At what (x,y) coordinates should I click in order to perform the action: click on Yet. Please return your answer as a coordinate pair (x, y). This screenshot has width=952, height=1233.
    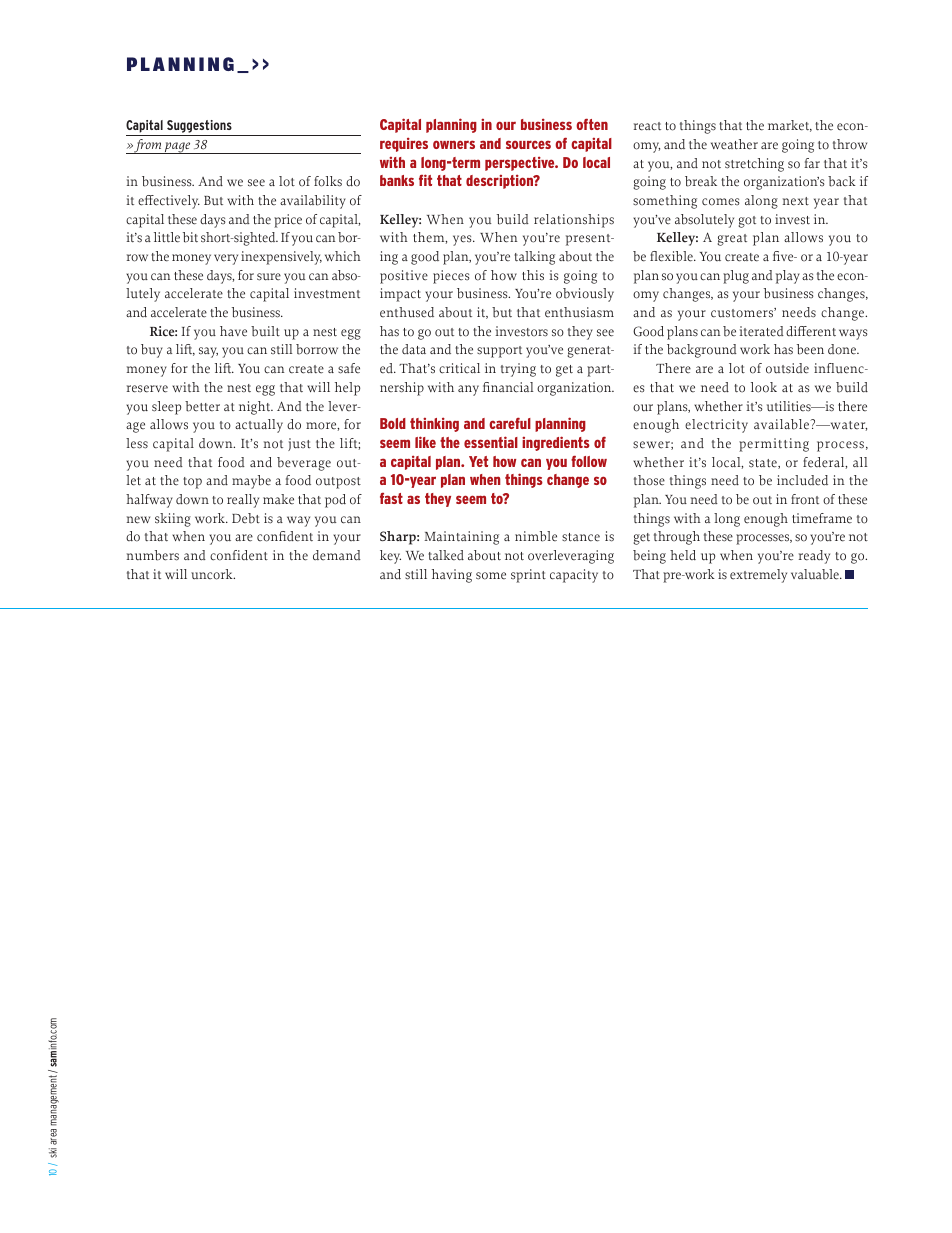
    Looking at the image, I should click on (478, 461).
